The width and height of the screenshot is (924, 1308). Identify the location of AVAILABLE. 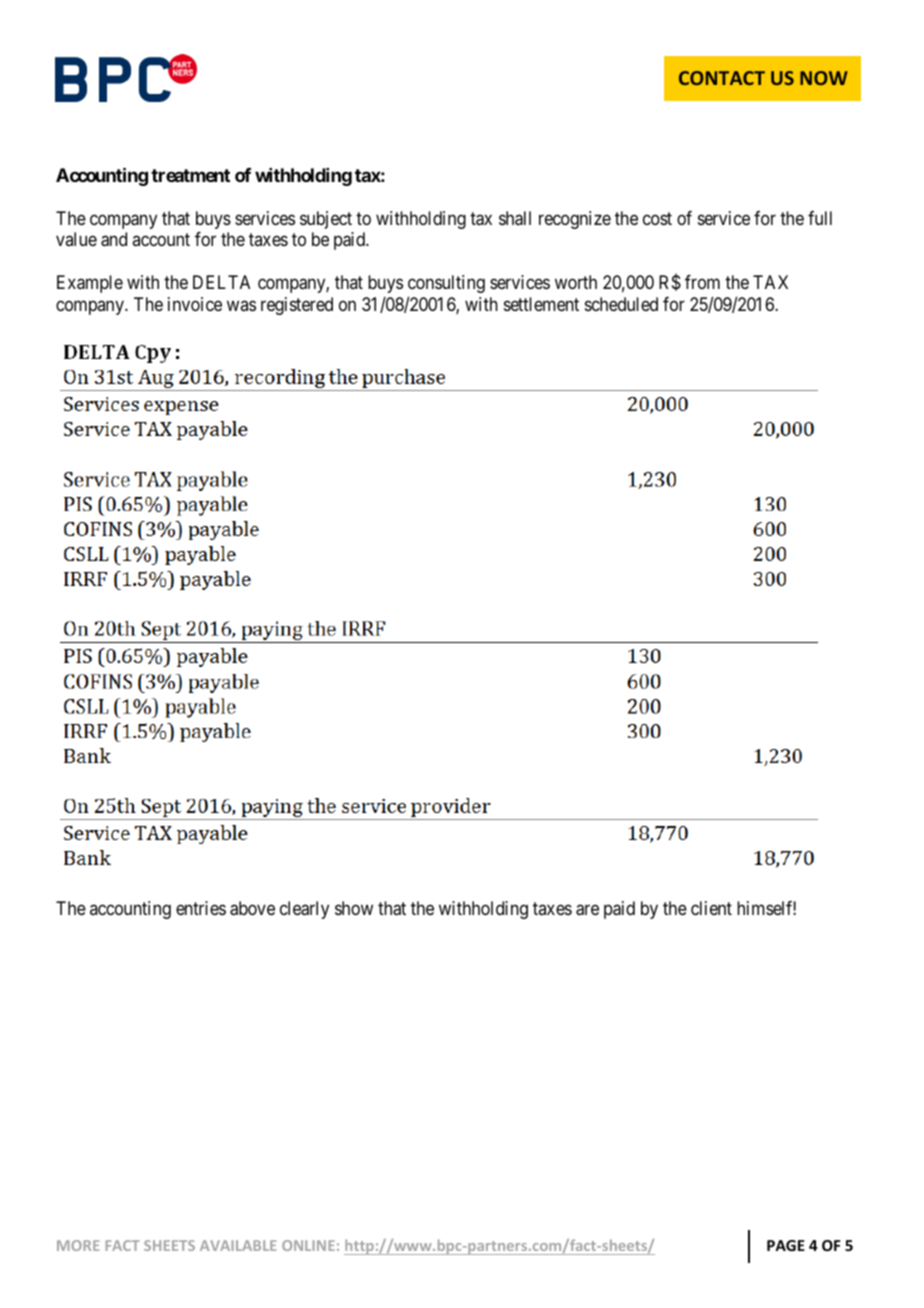
(238, 1245).
